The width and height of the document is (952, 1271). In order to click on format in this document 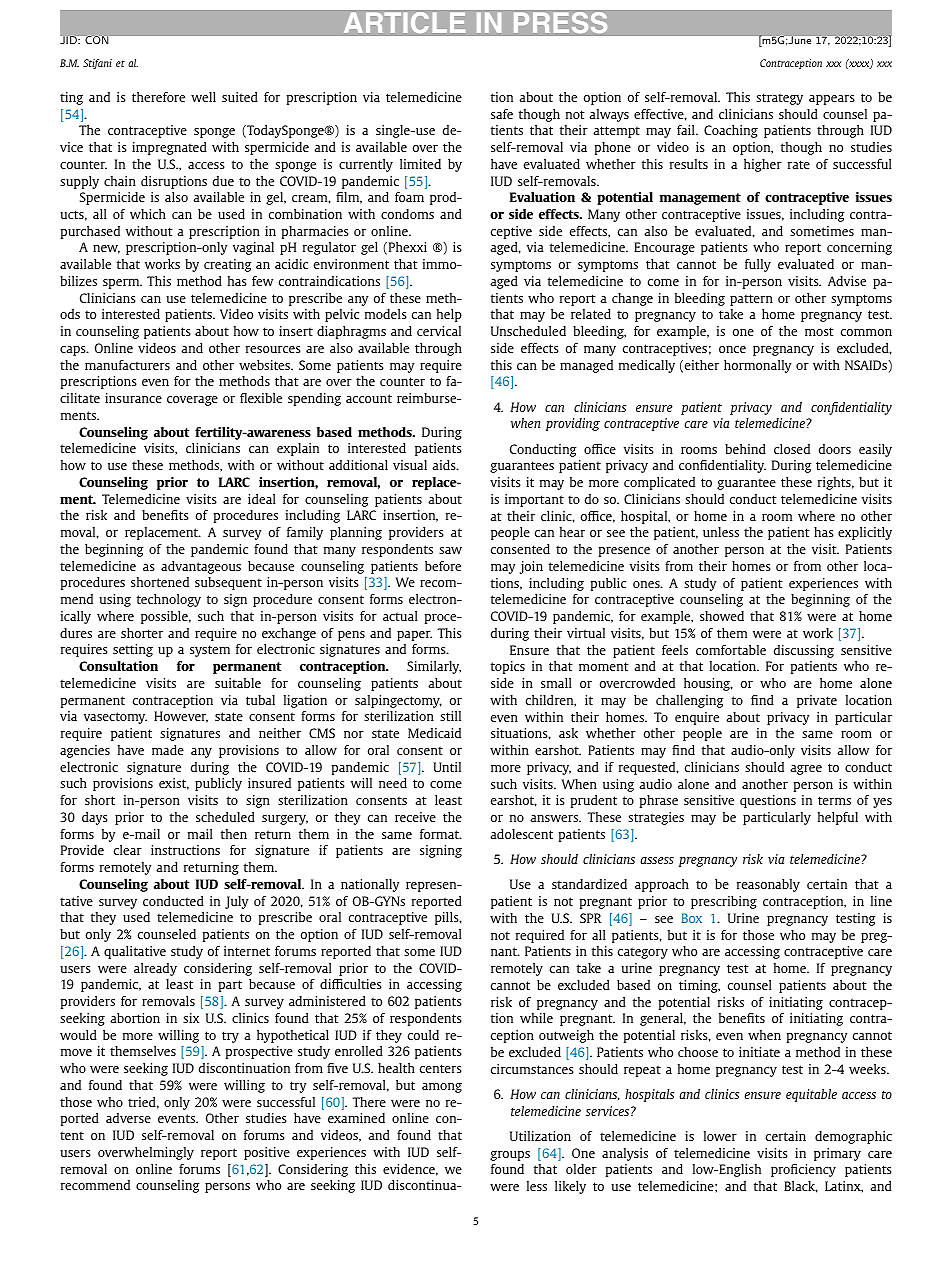, I will do `click(440, 834)`.
